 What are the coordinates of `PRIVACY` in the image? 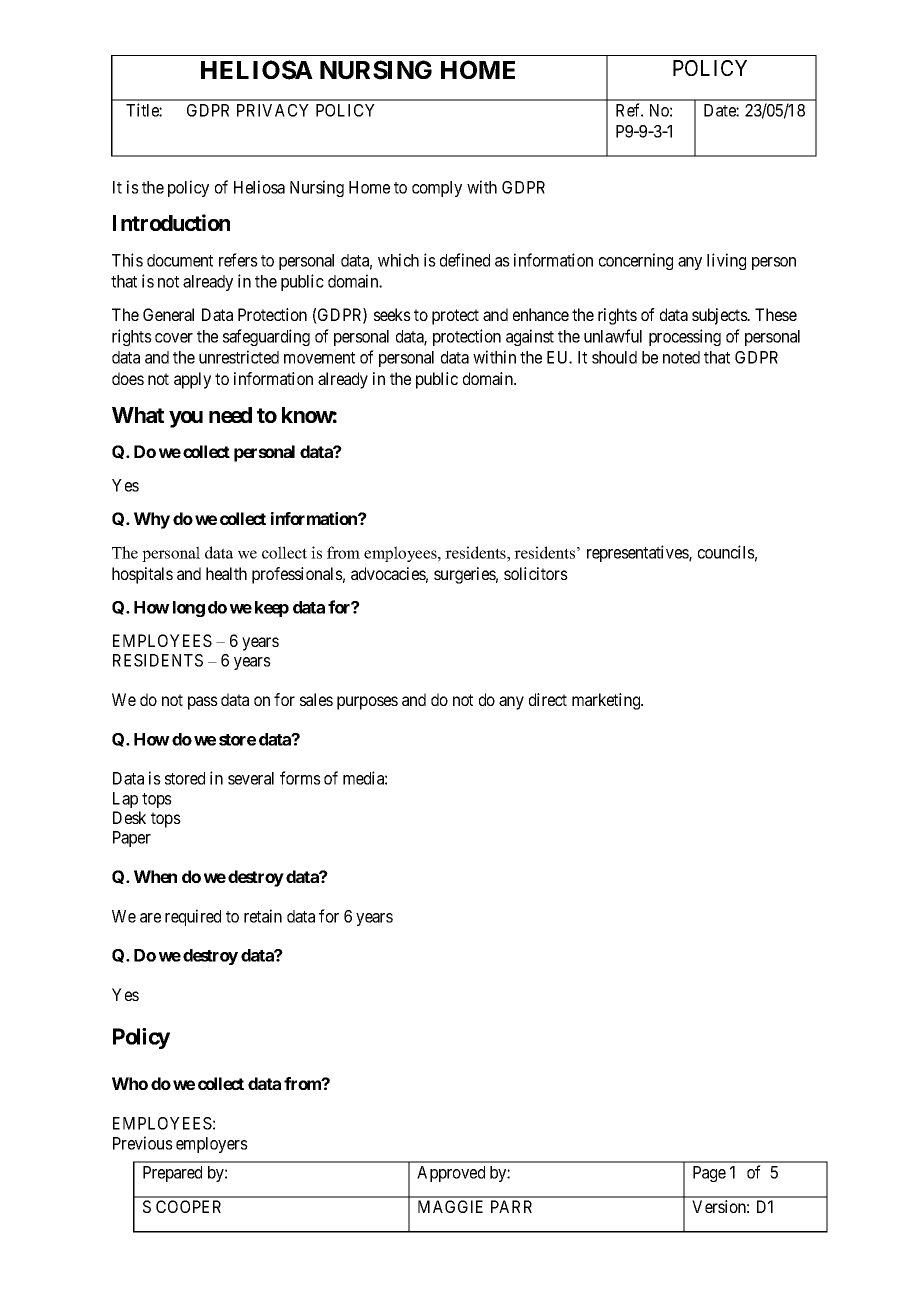 It's located at (273, 110).
